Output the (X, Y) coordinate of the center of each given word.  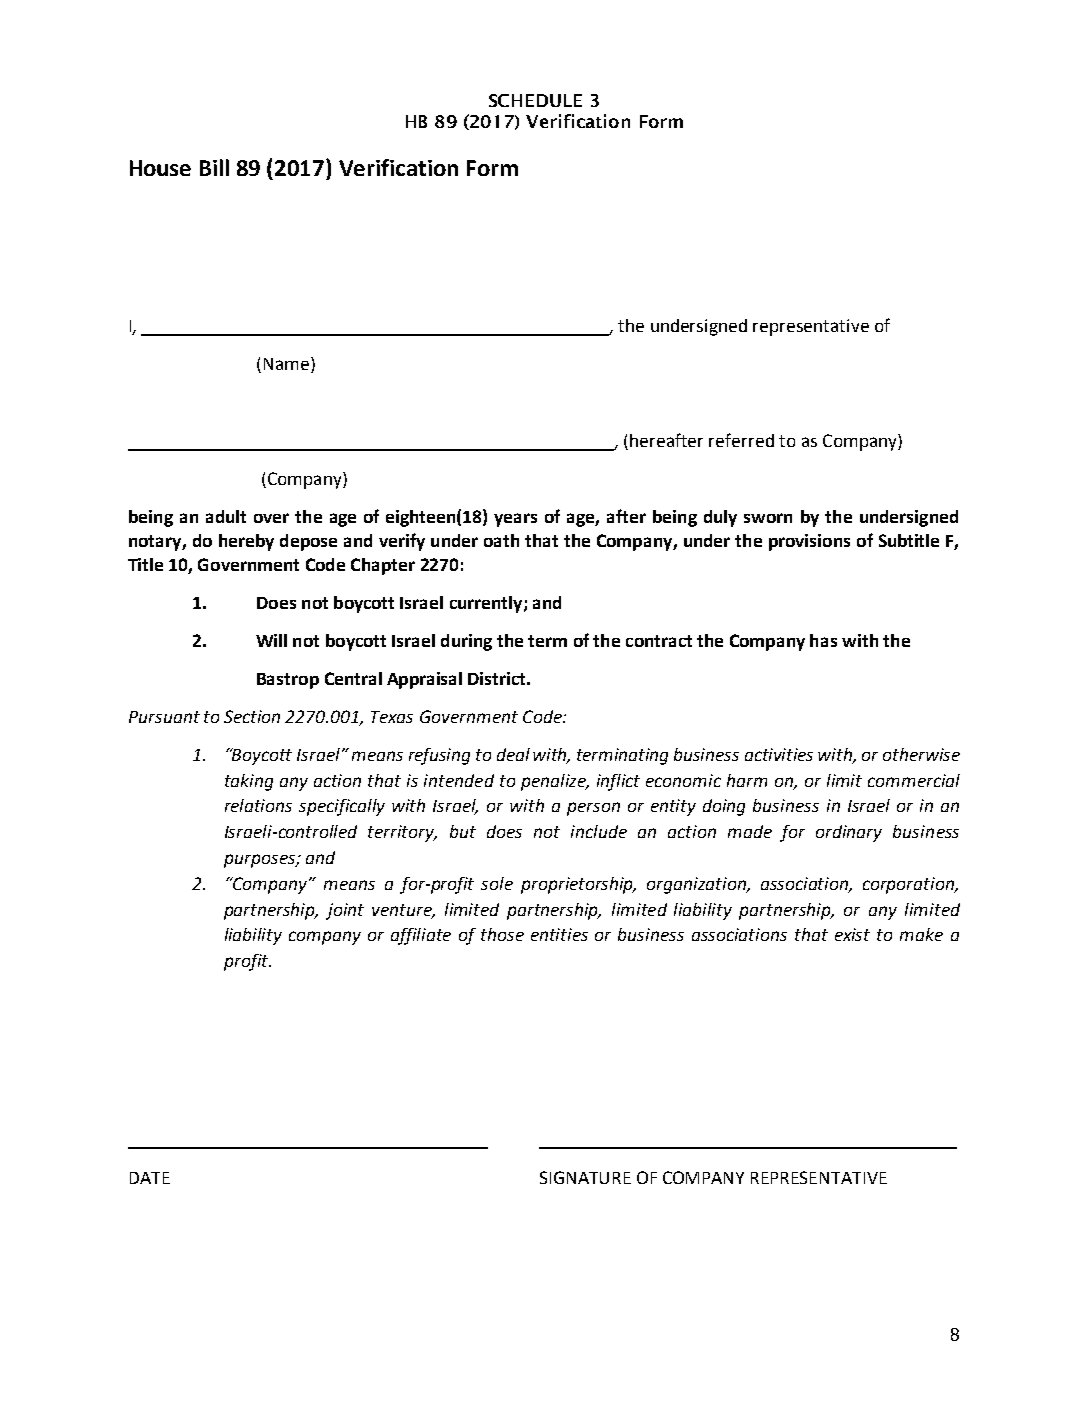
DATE (150, 1178)
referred (741, 440)
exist (852, 934)
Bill (214, 167)
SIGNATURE (585, 1177)
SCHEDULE (535, 100)
